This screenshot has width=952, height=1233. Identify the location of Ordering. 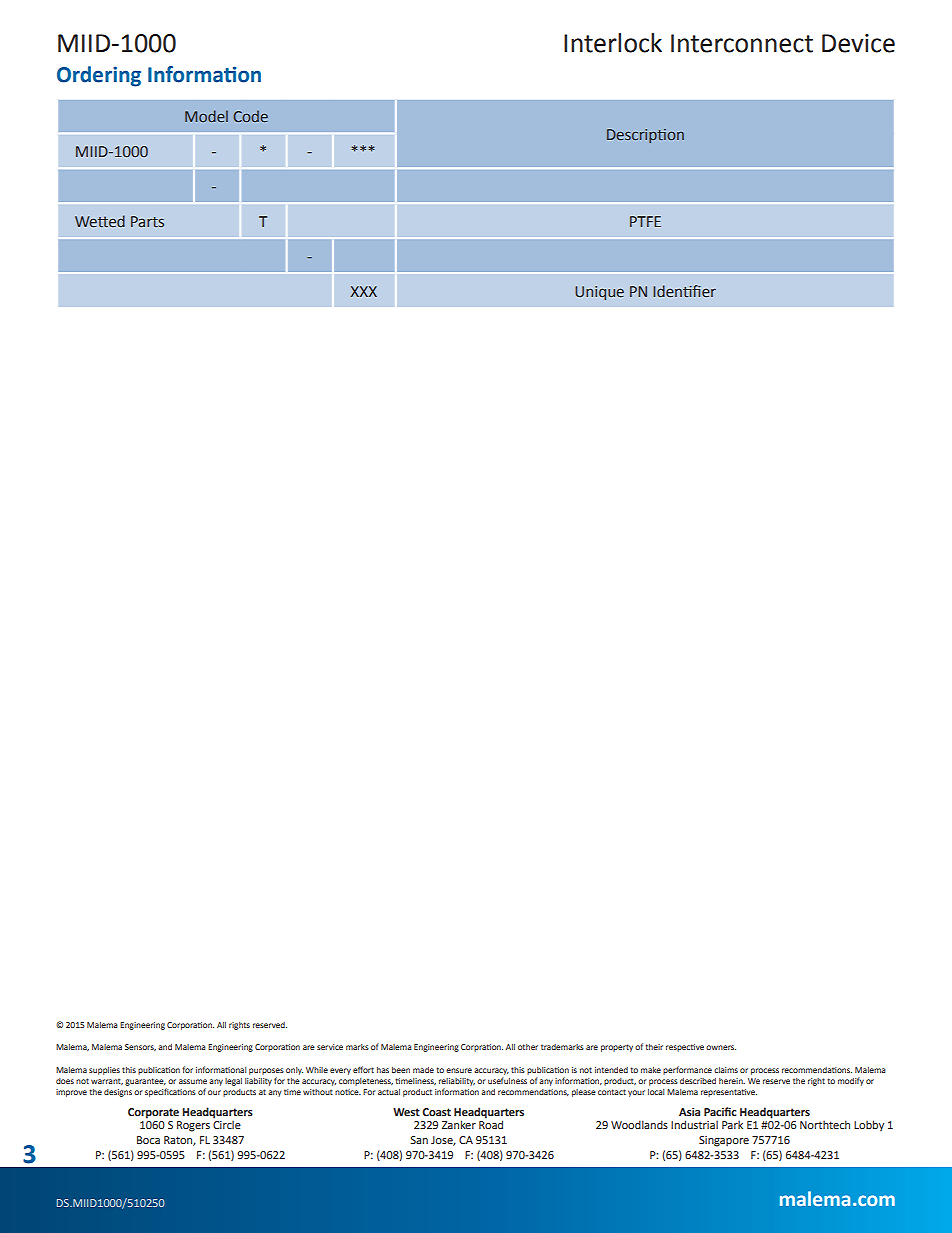
(99, 76).
